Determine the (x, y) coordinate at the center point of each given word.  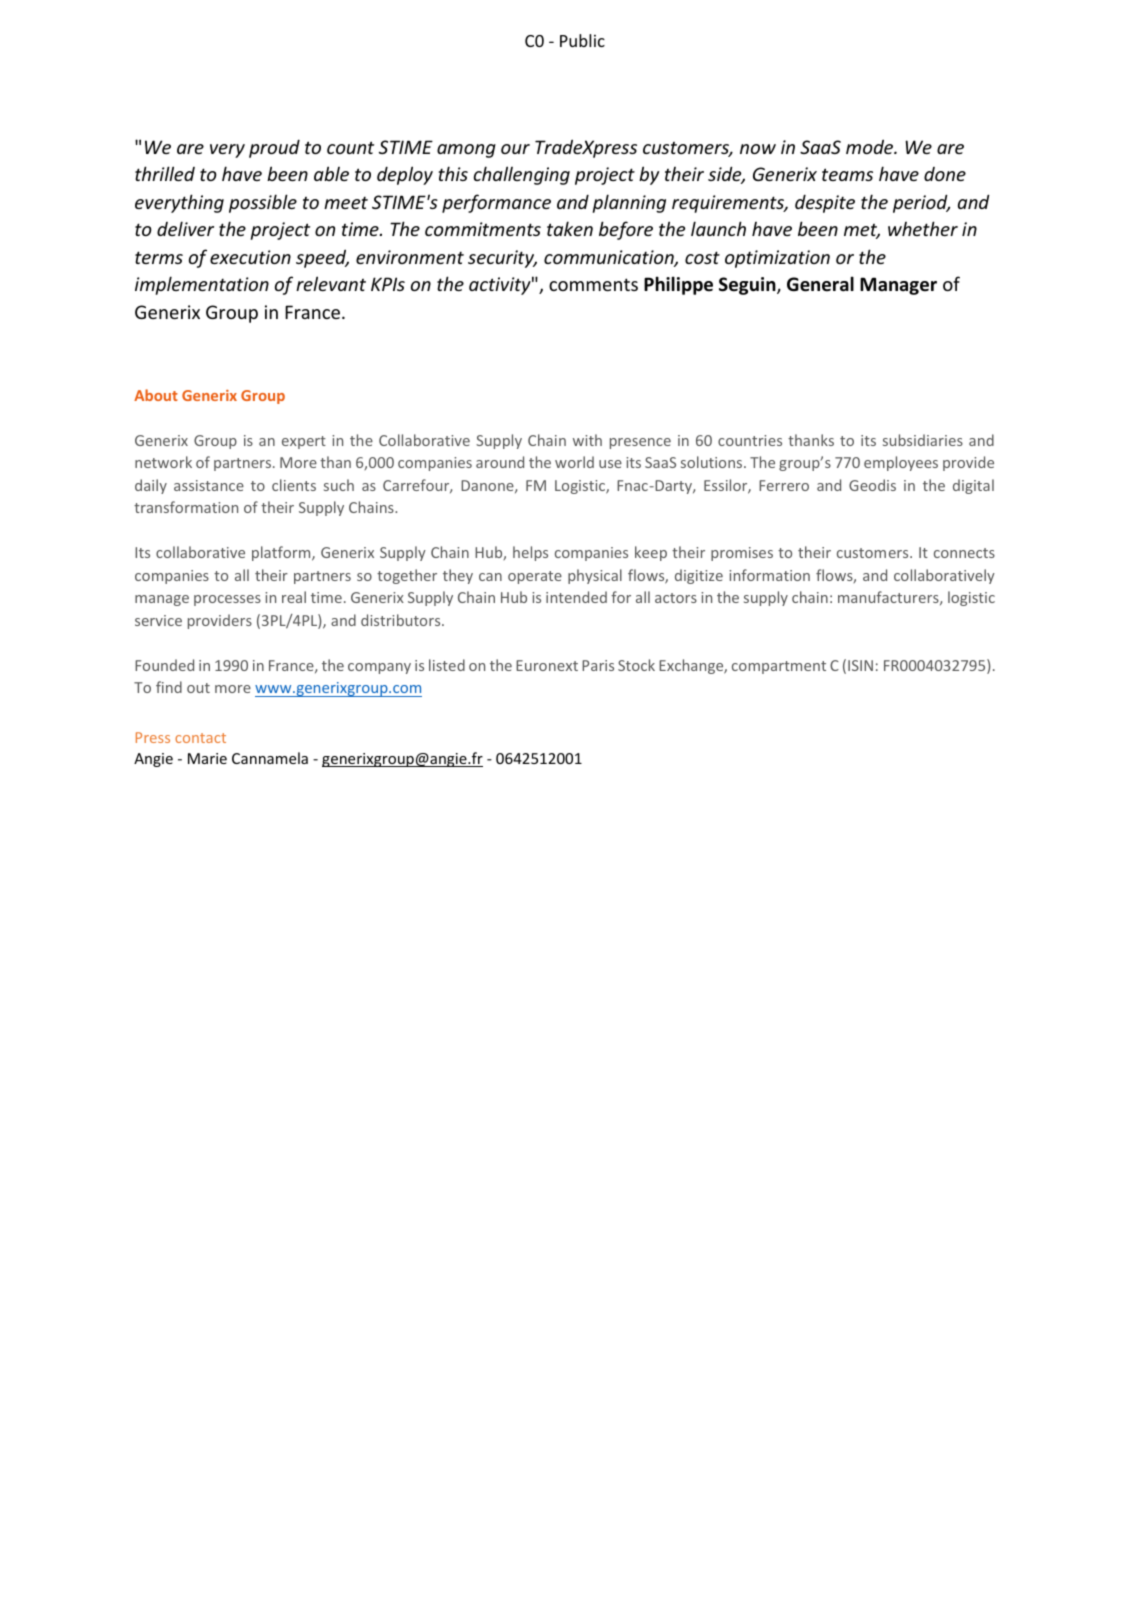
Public (582, 40)
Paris (598, 665)
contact (200, 738)
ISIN (860, 665)
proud (274, 149)
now (758, 149)
